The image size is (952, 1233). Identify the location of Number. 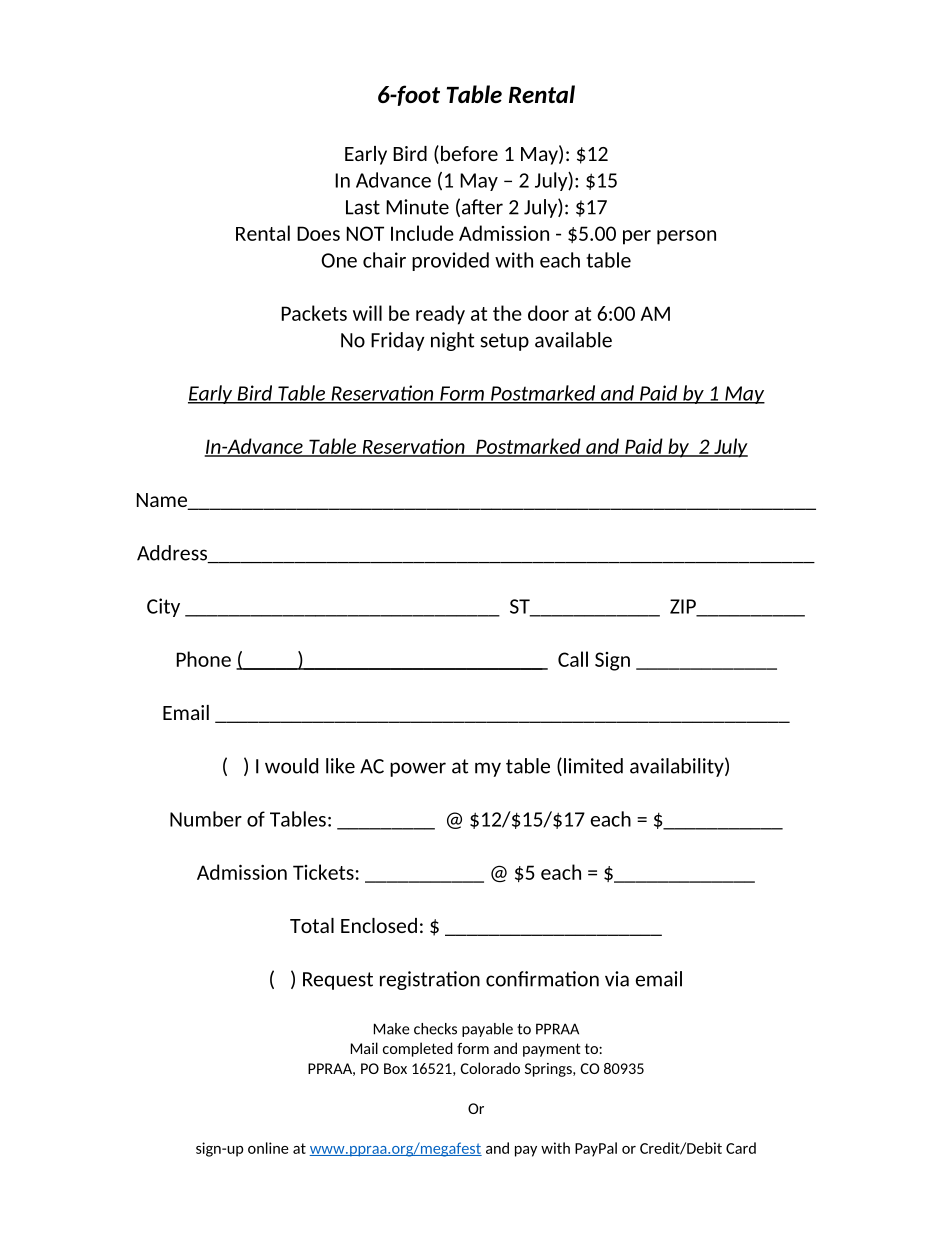
(206, 819).
